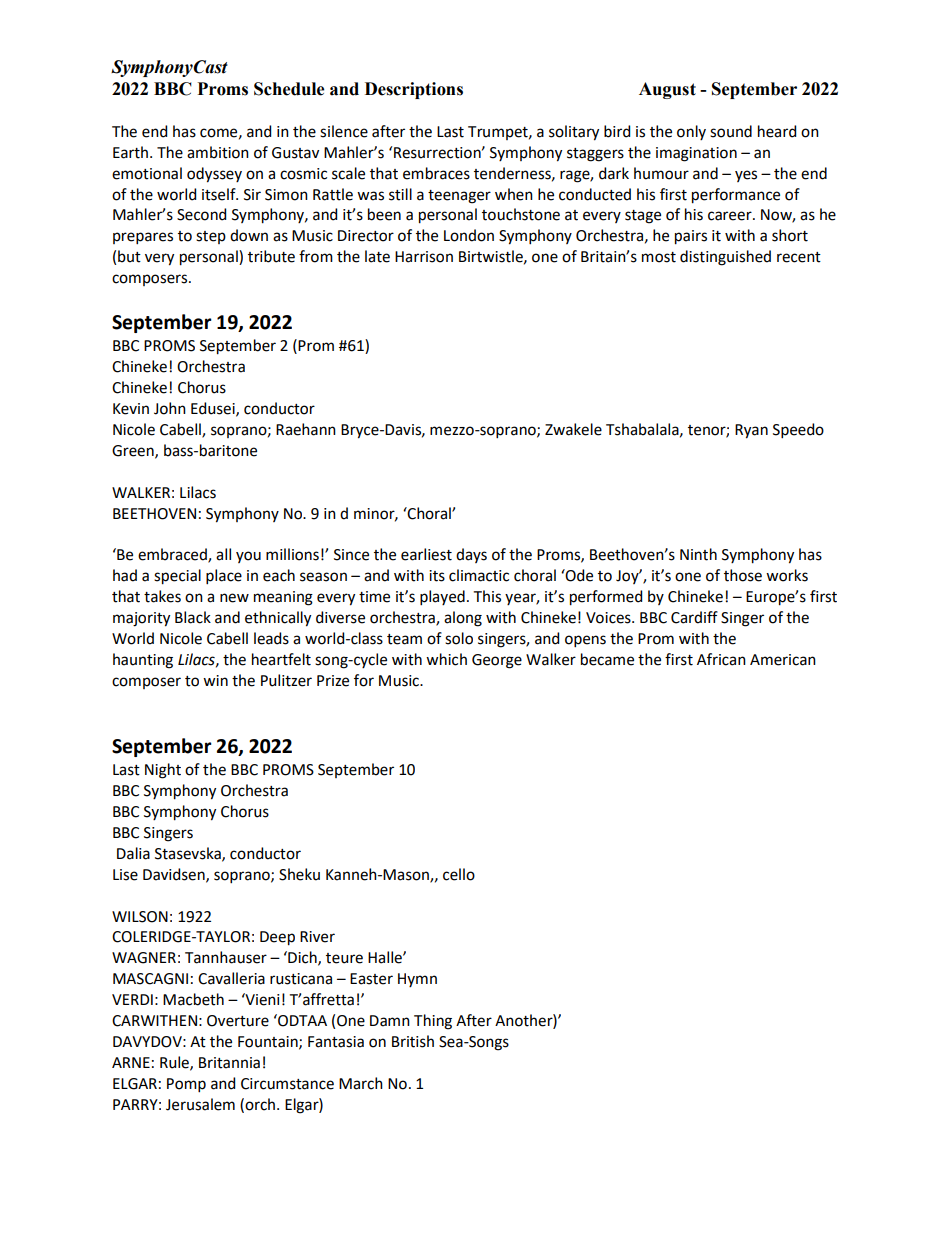 This image has height=1233, width=952. I want to click on which, so click(446, 659).
